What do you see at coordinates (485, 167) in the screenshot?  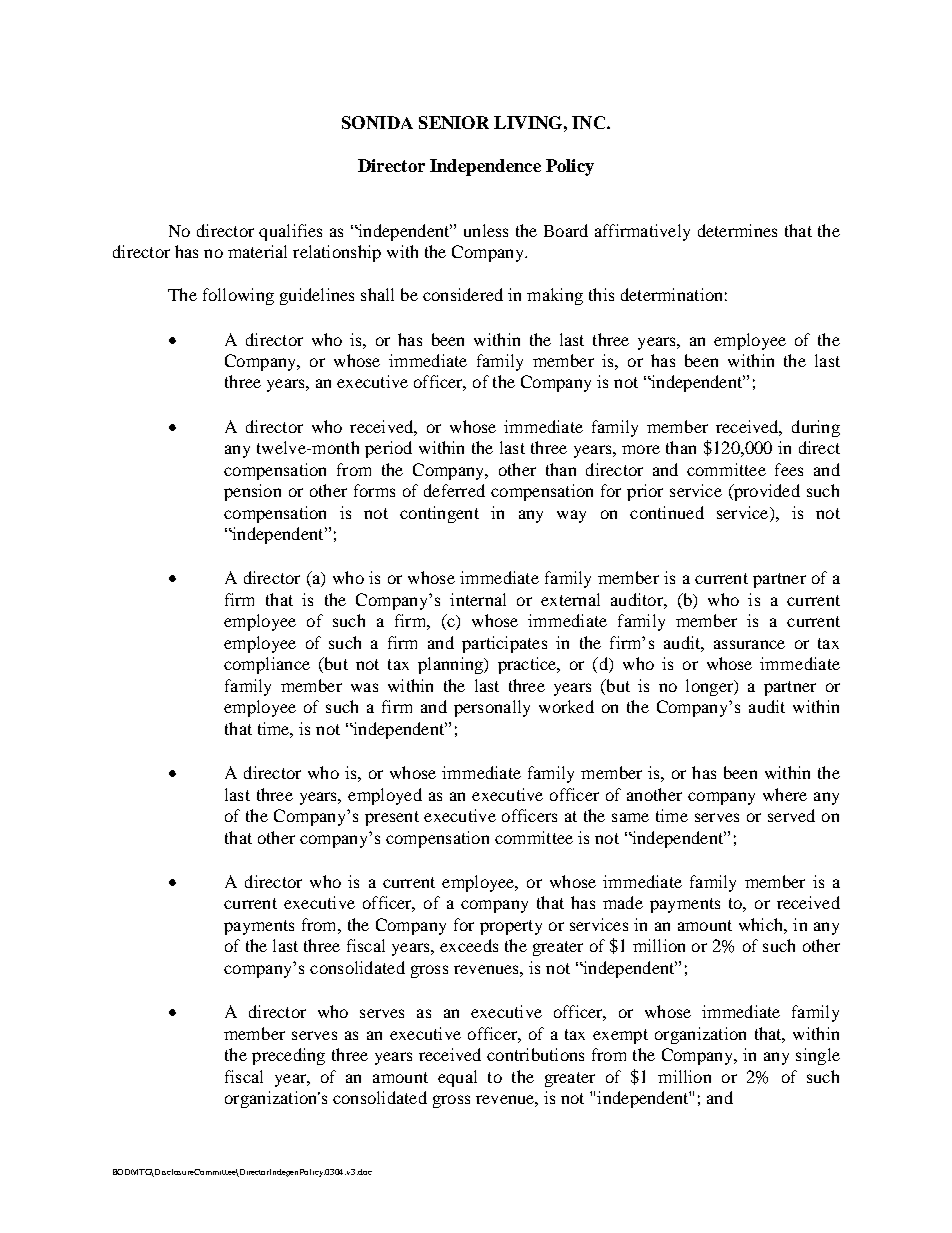 I see `Independence` at bounding box center [485, 167].
